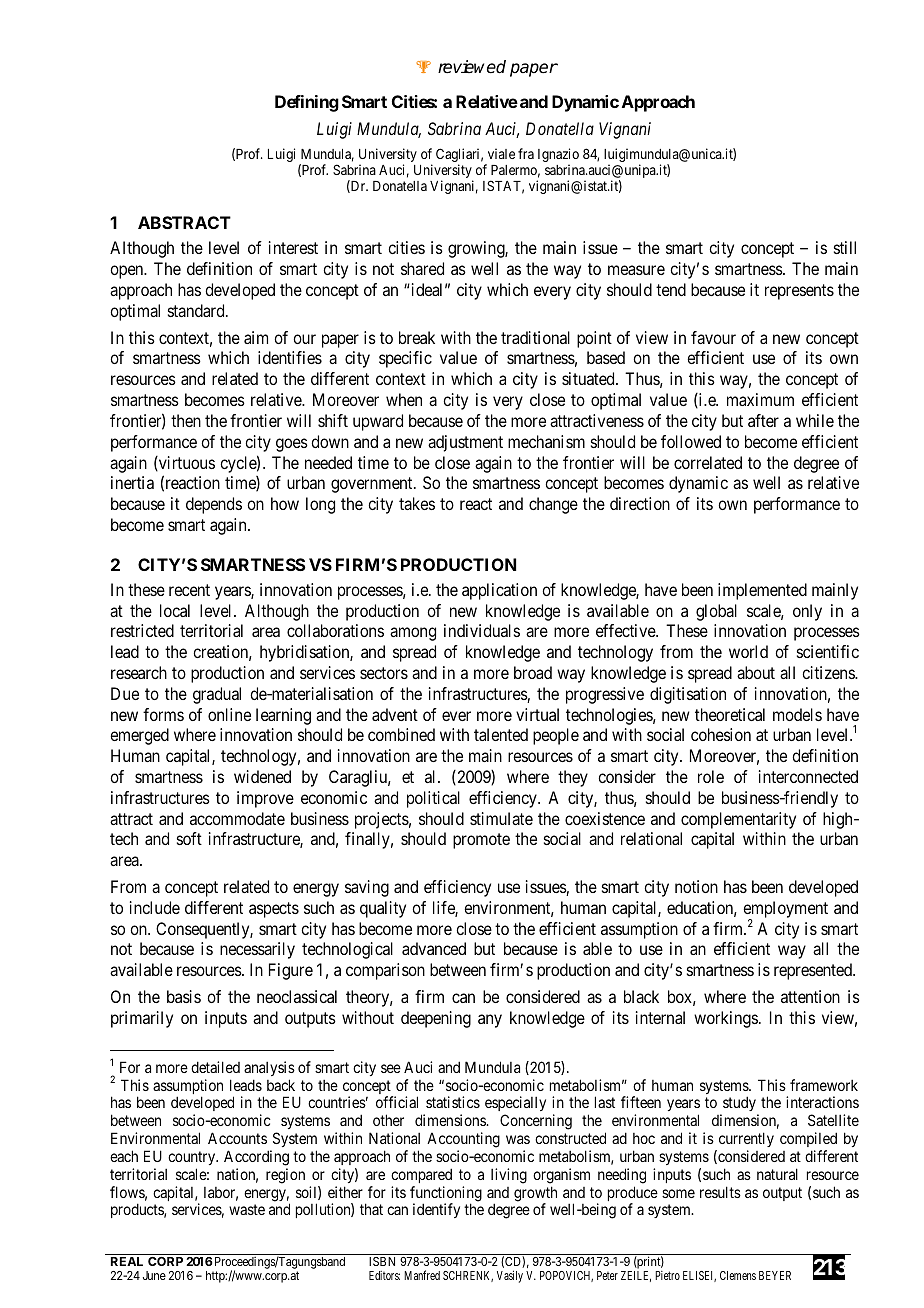 Image resolution: width=924 pixels, height=1308 pixels. I want to click on any, so click(490, 1021).
